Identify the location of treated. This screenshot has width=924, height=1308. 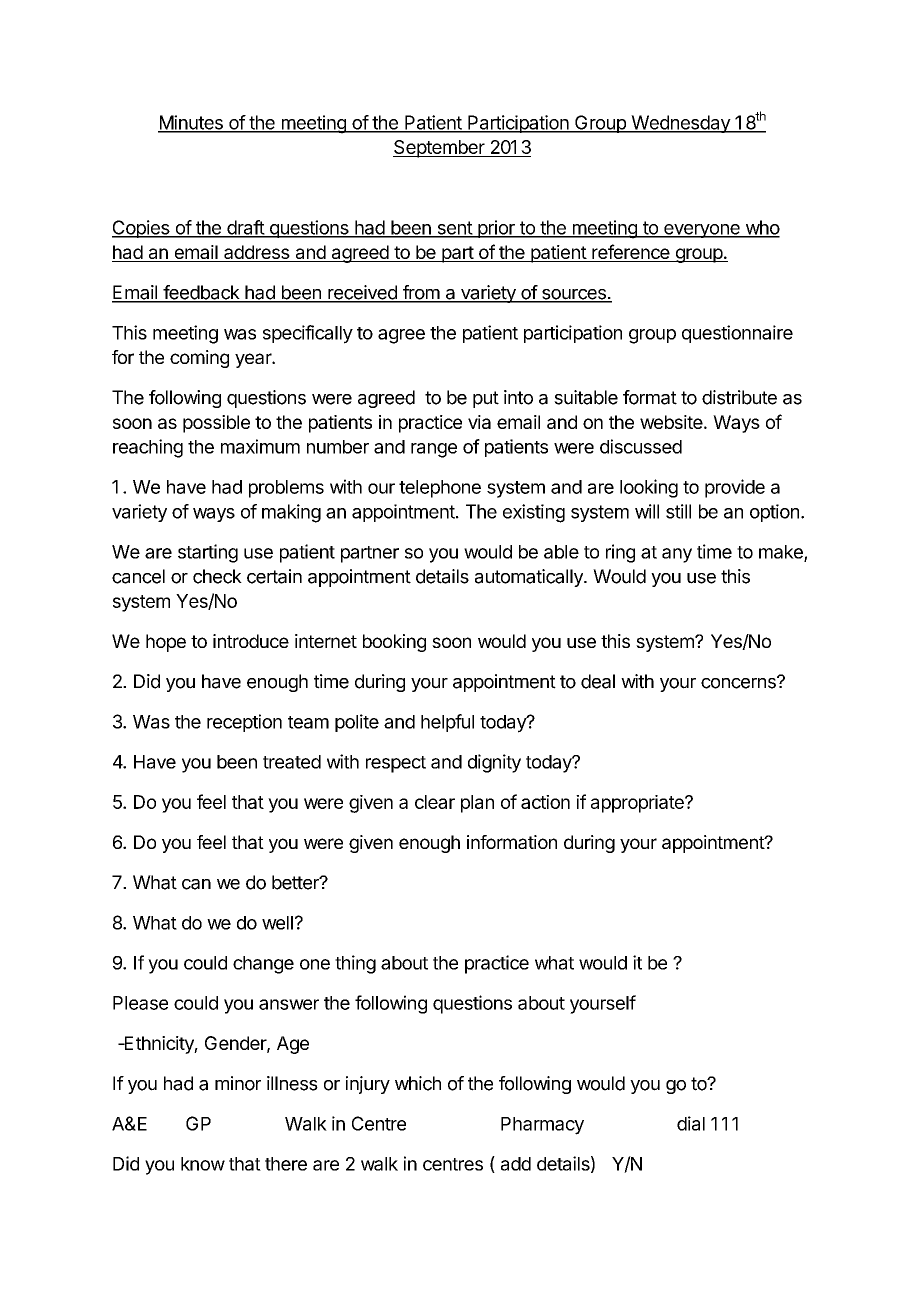
(292, 762).
